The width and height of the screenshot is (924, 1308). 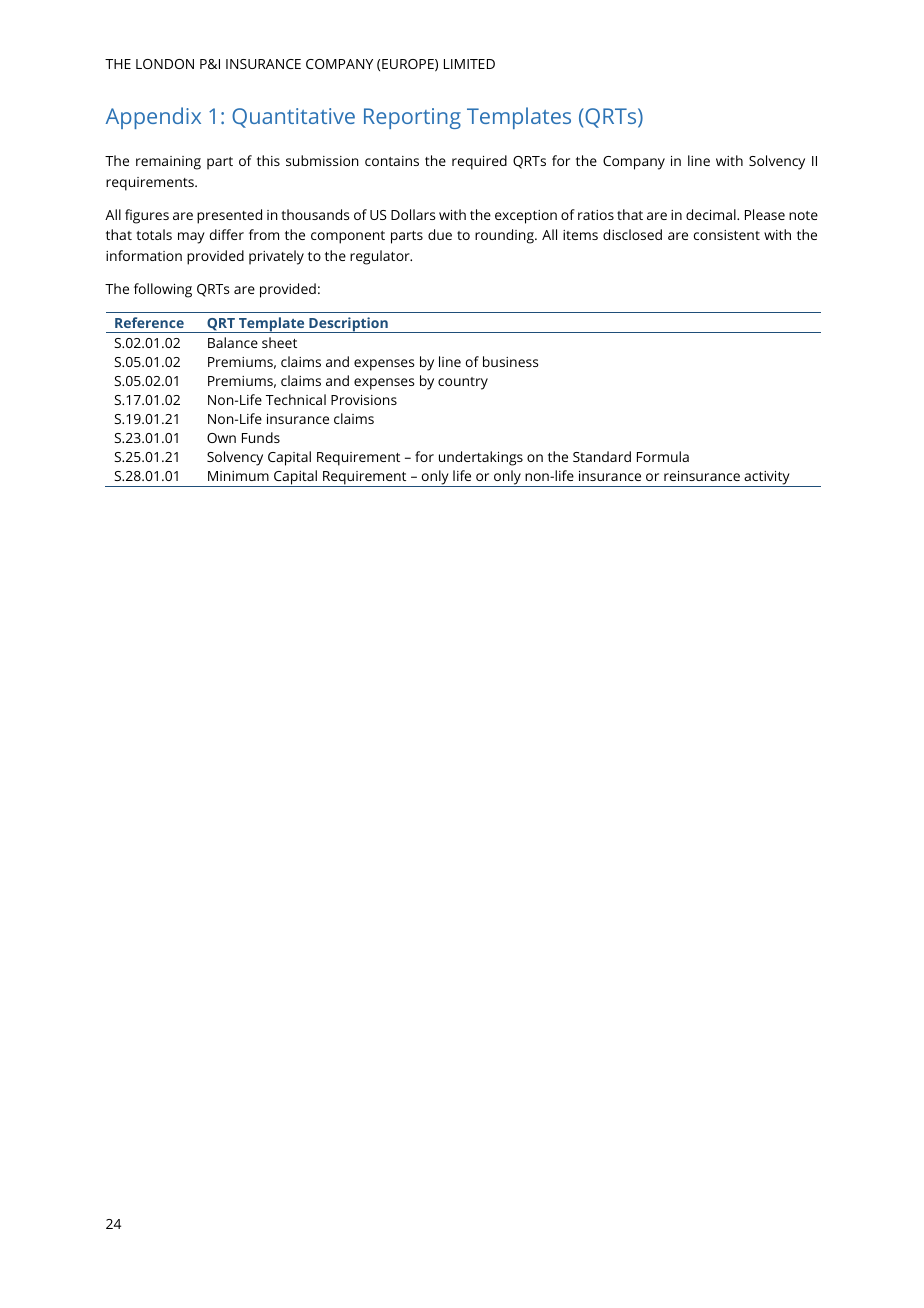 What do you see at coordinates (233, 342) in the screenshot?
I see `Balance` at bounding box center [233, 342].
